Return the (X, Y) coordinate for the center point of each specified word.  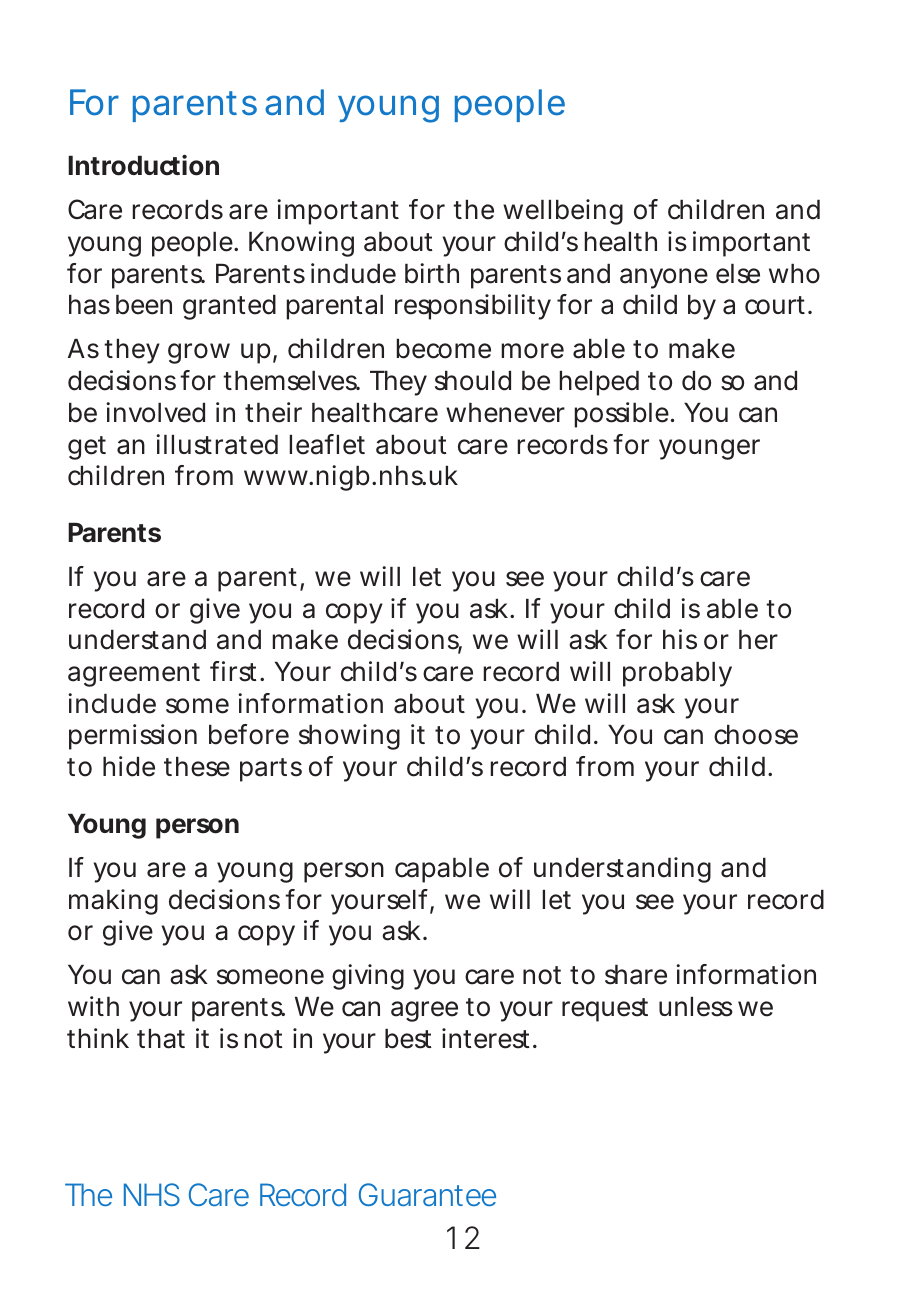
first (233, 671)
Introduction (143, 165)
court (775, 305)
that (161, 1039)
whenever (505, 413)
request (605, 1010)
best (408, 1039)
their (273, 412)
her (758, 640)
